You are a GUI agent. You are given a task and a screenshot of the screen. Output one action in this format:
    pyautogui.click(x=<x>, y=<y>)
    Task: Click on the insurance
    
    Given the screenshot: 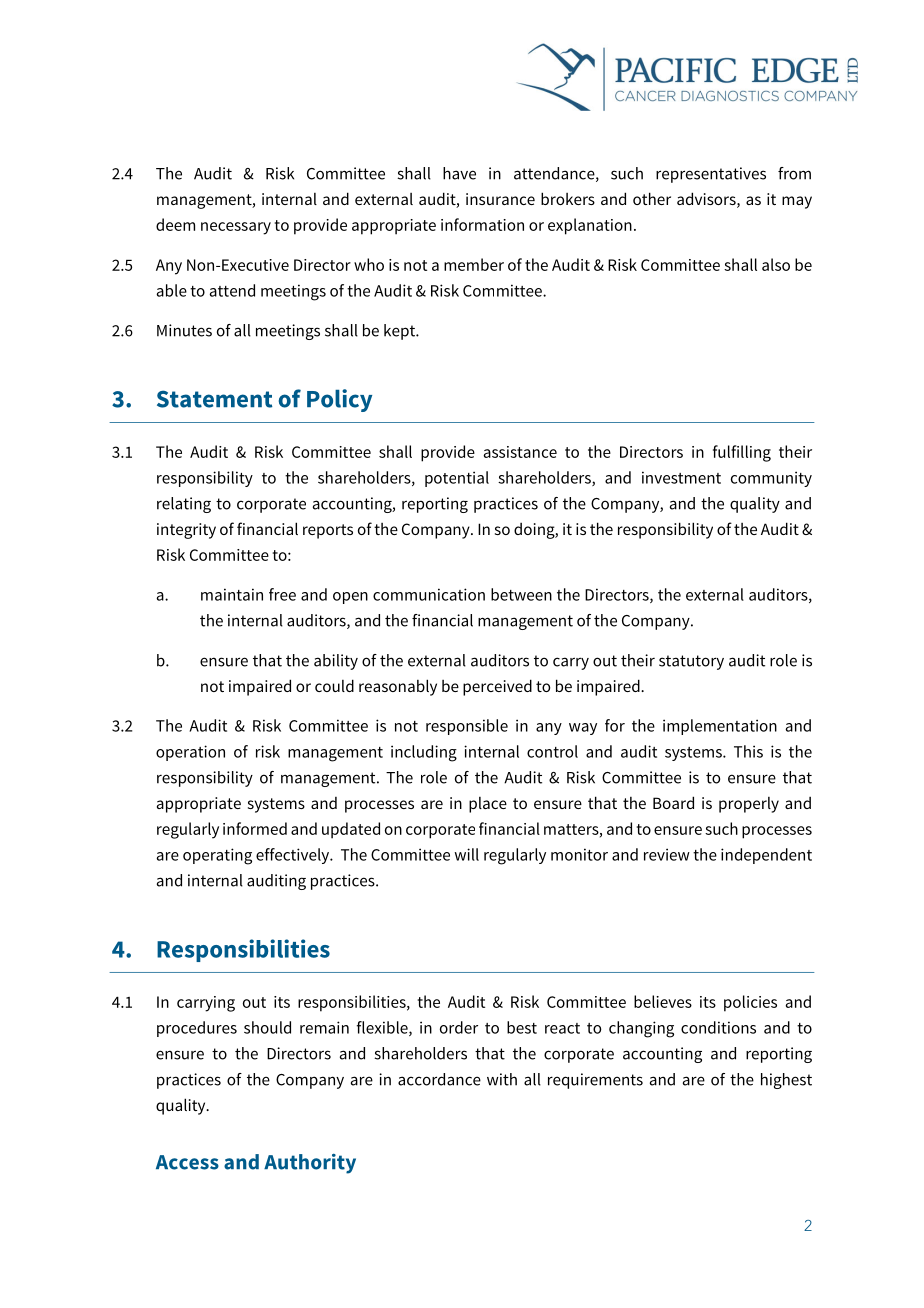 What is the action you would take?
    pyautogui.click(x=500, y=199)
